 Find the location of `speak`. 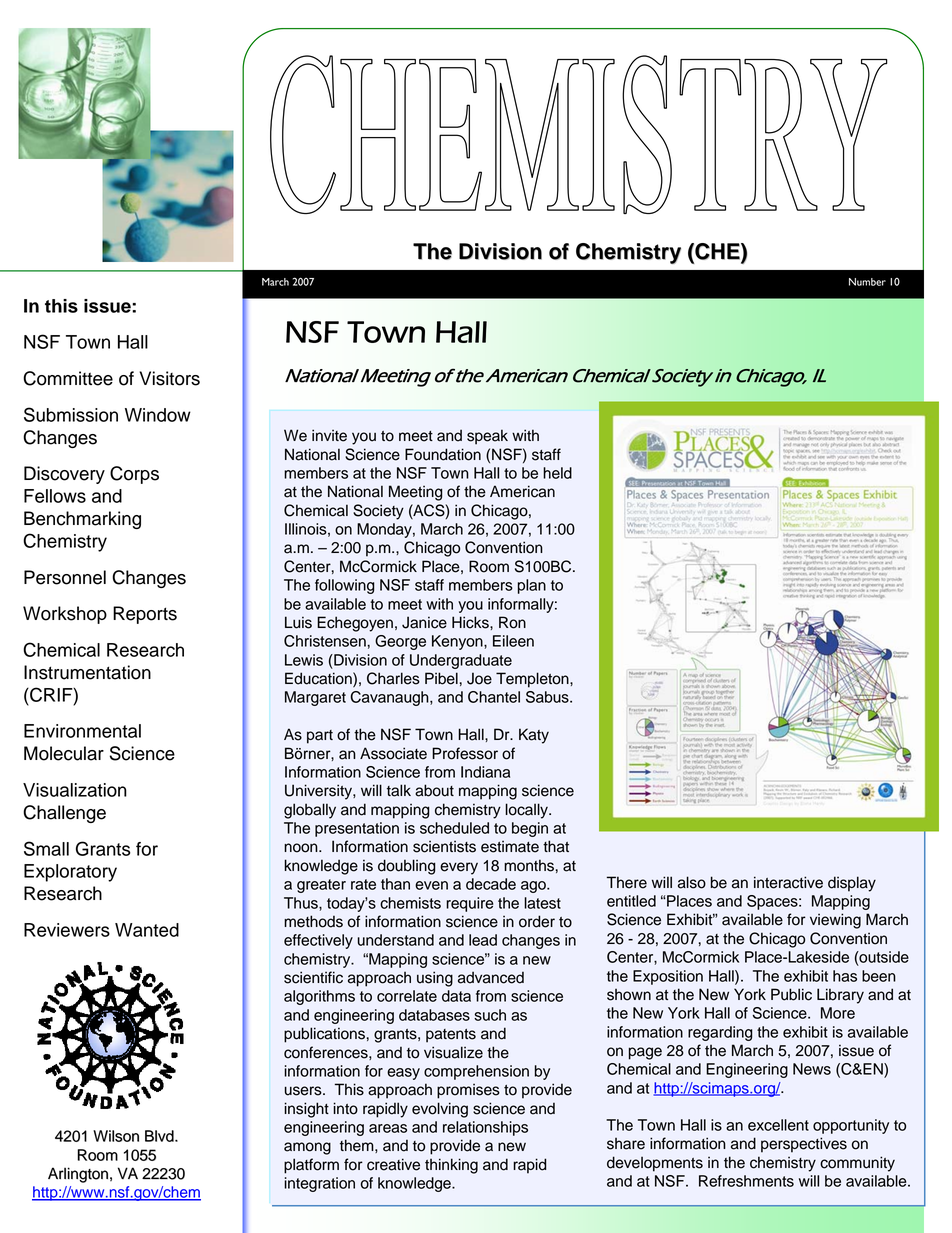

speak is located at coordinates (487, 437).
